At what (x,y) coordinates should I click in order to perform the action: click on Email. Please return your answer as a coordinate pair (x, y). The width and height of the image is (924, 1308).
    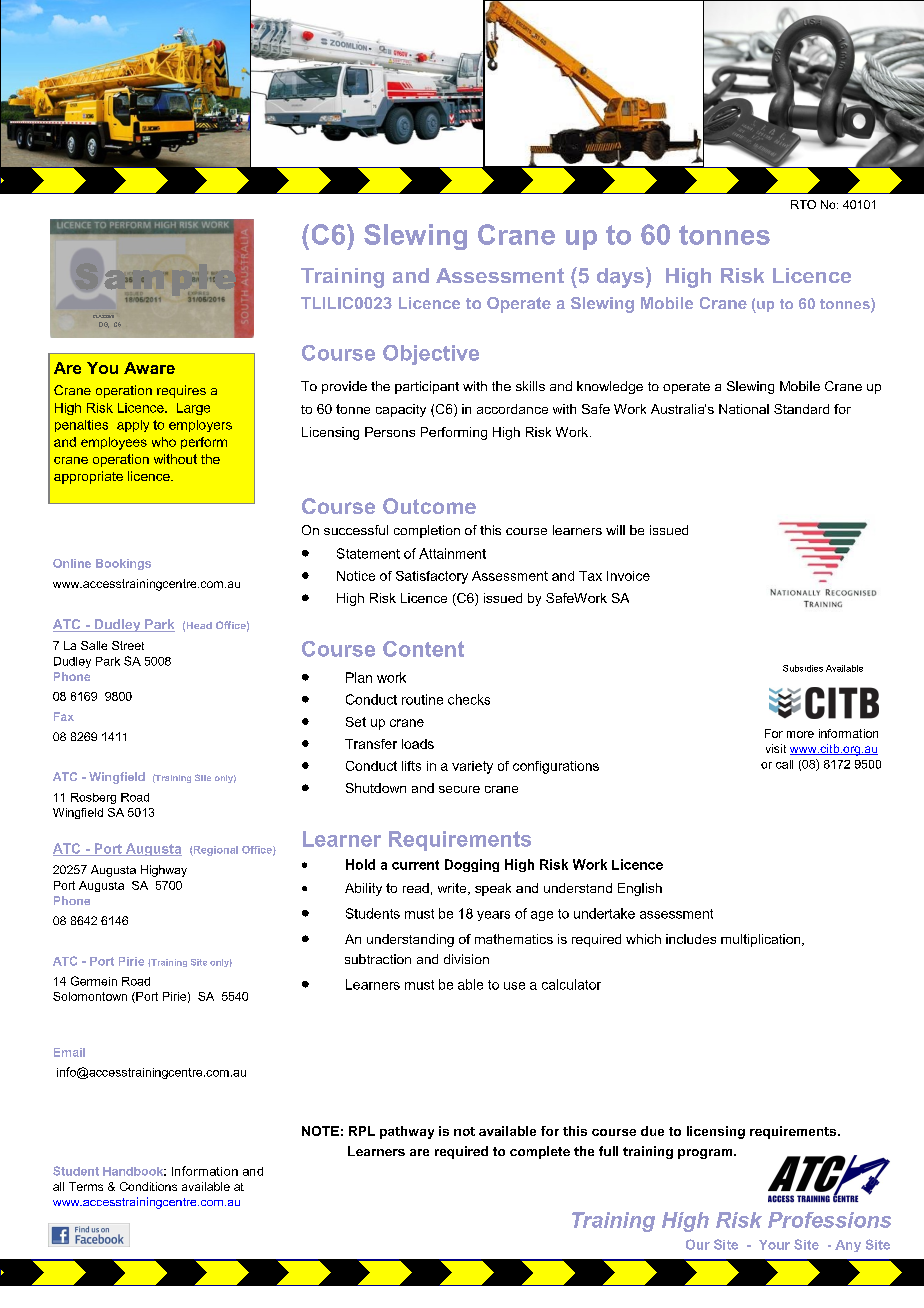
    Looking at the image, I should click on (69, 1052).
